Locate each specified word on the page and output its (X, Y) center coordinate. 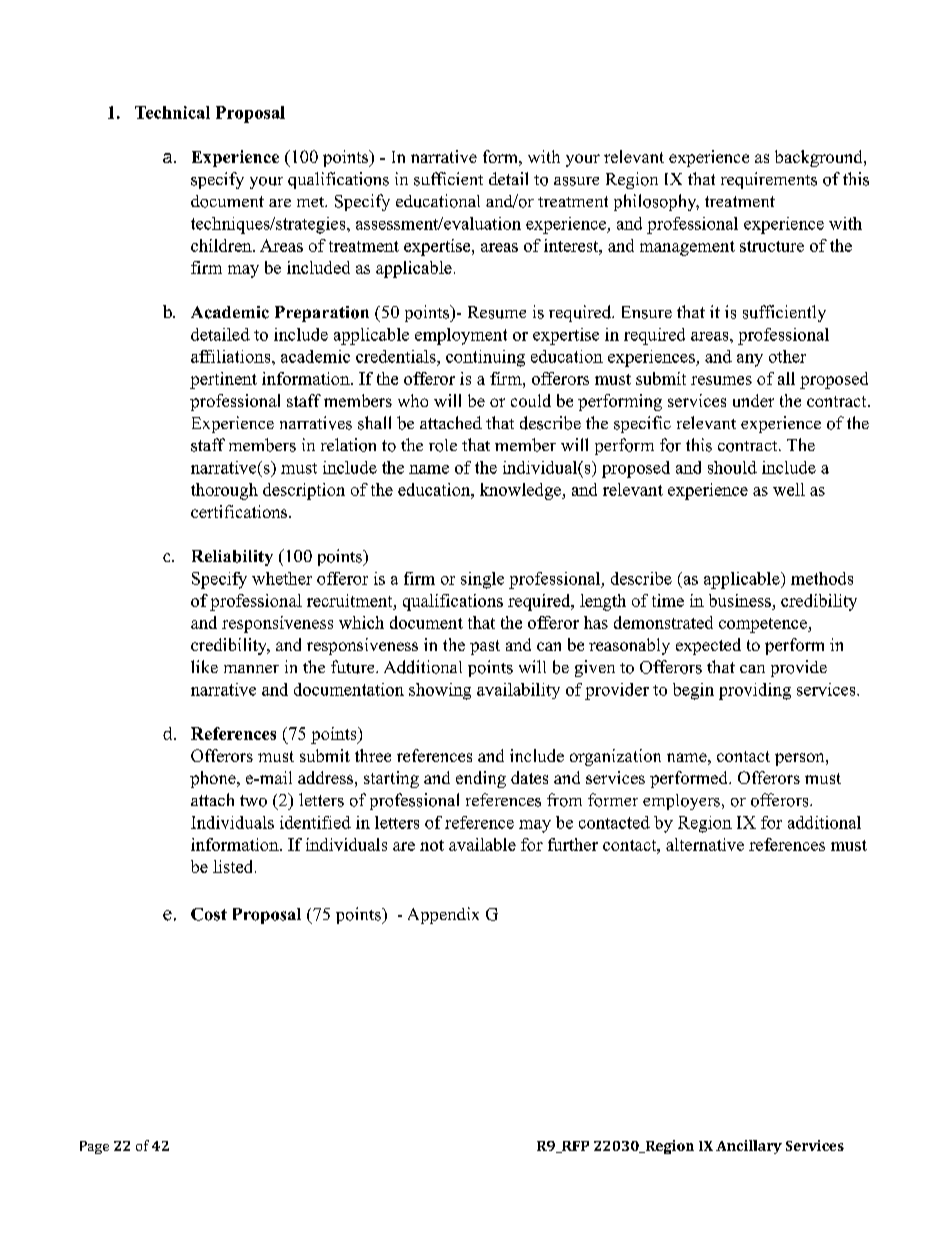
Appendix (443, 915)
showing (440, 691)
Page (94, 1147)
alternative (705, 844)
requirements (769, 180)
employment (461, 336)
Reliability (232, 558)
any (750, 360)
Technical (172, 112)
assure (576, 181)
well (789, 489)
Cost (209, 914)
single (482, 580)
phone (214, 779)
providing (755, 691)
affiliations (232, 356)
